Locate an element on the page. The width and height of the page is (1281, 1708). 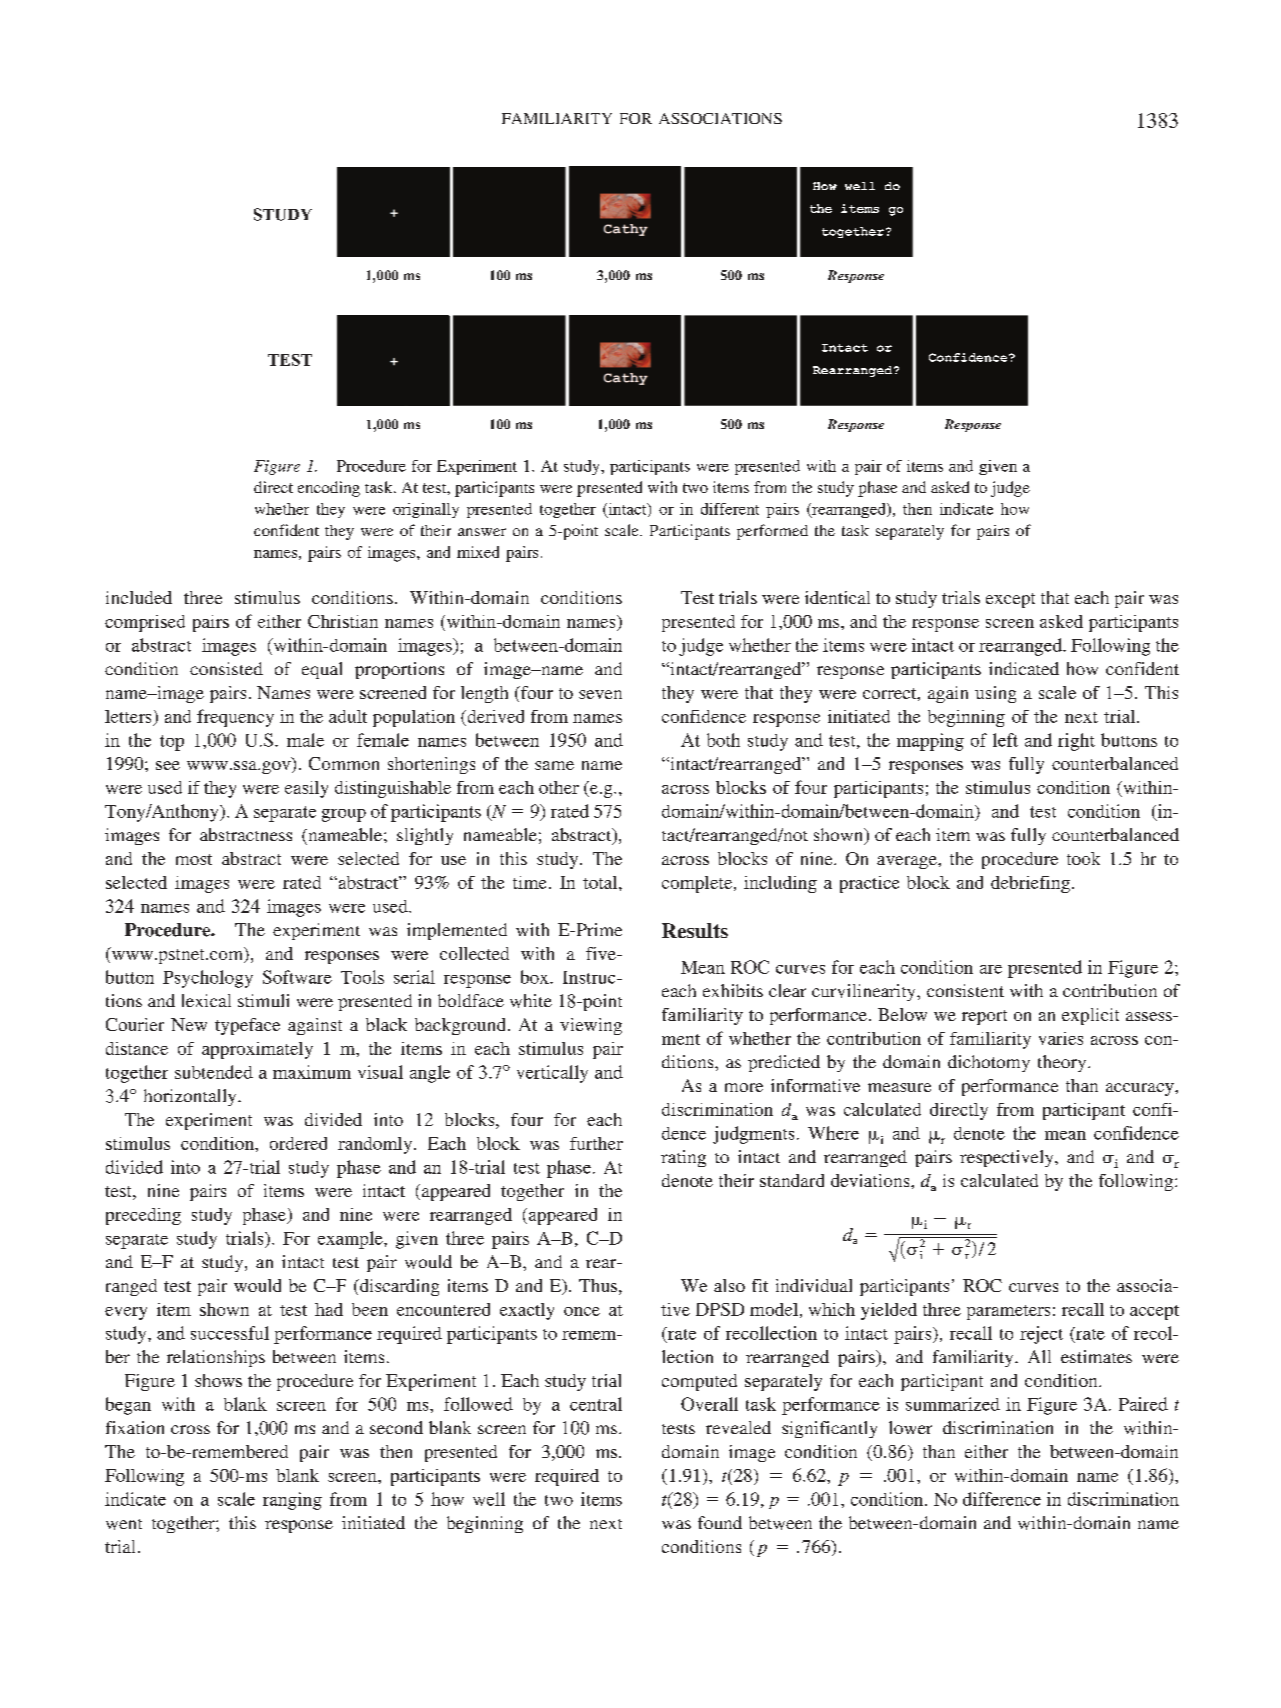
except is located at coordinates (1010, 600).
